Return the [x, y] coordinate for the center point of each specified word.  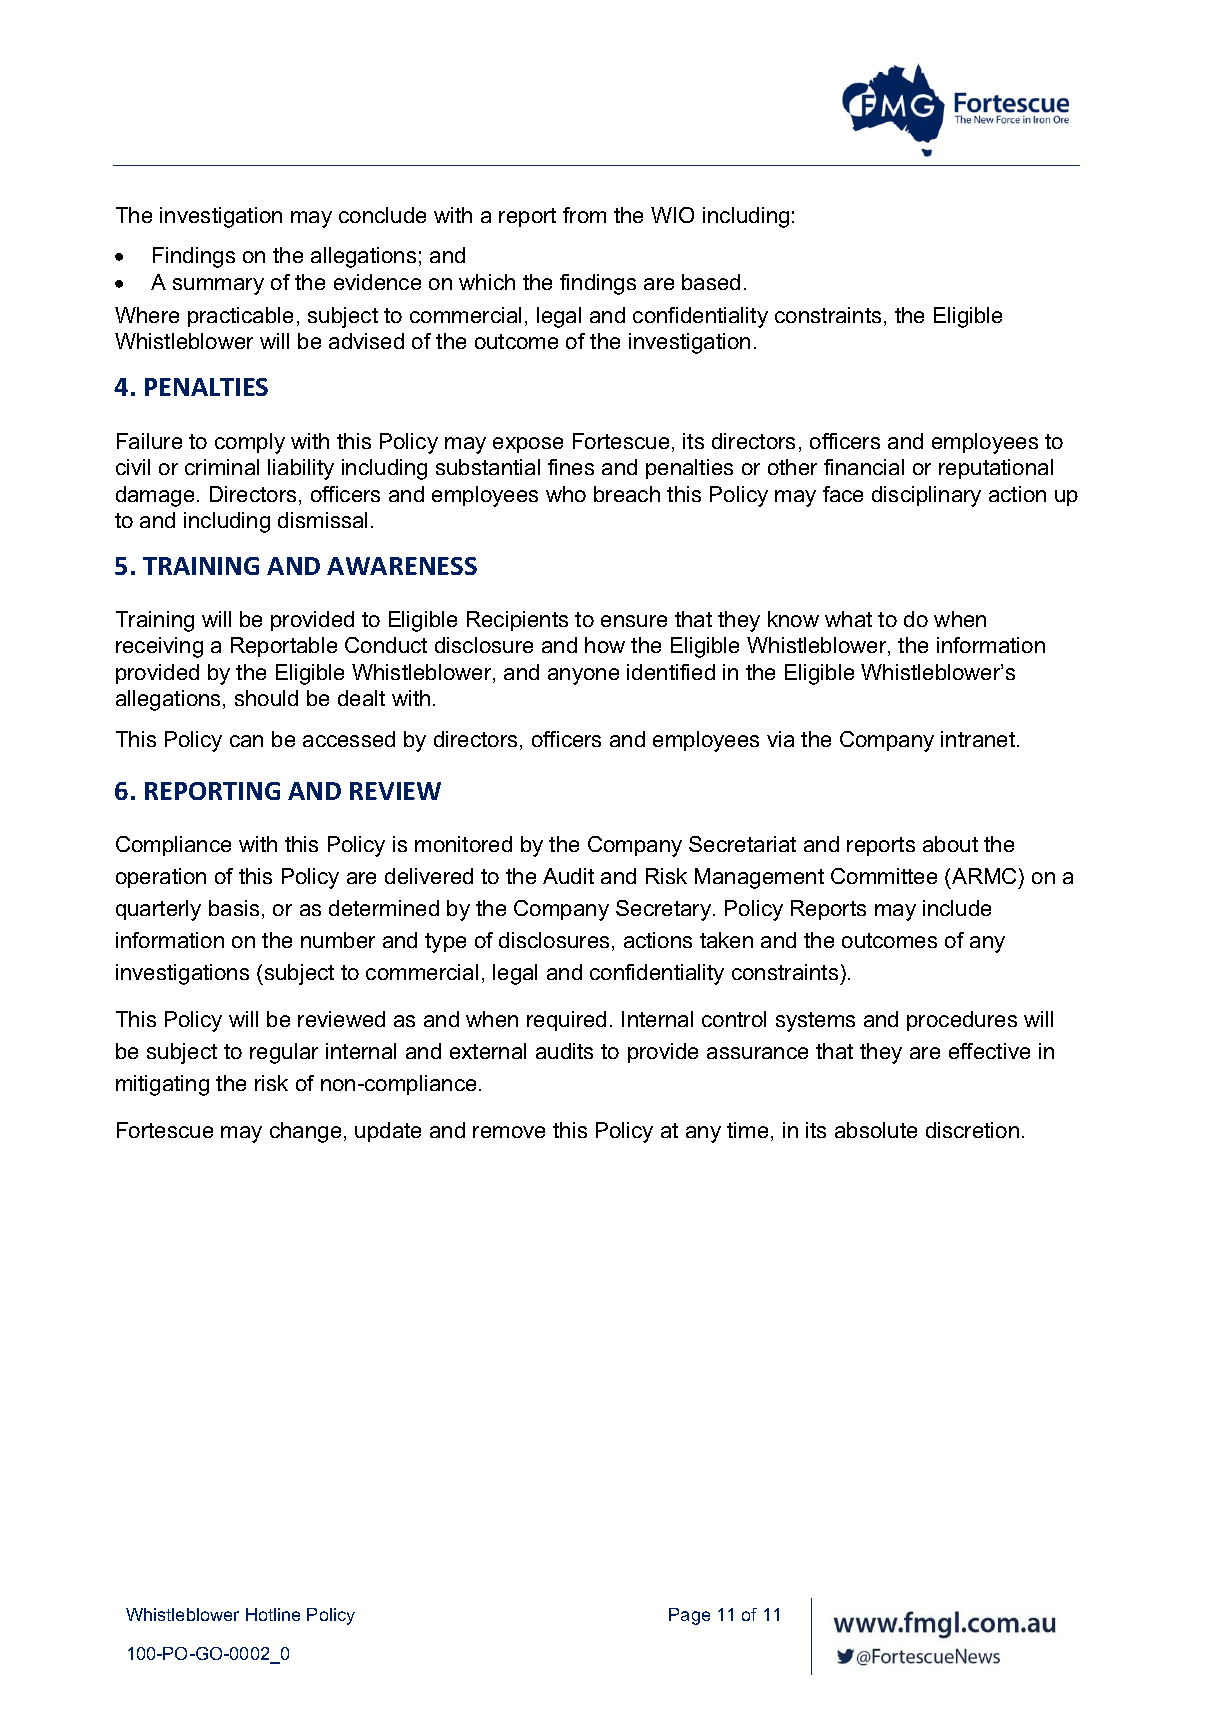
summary [218, 286]
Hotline [273, 1614]
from [584, 215]
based [711, 282]
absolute [876, 1130]
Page [689, 1616]
